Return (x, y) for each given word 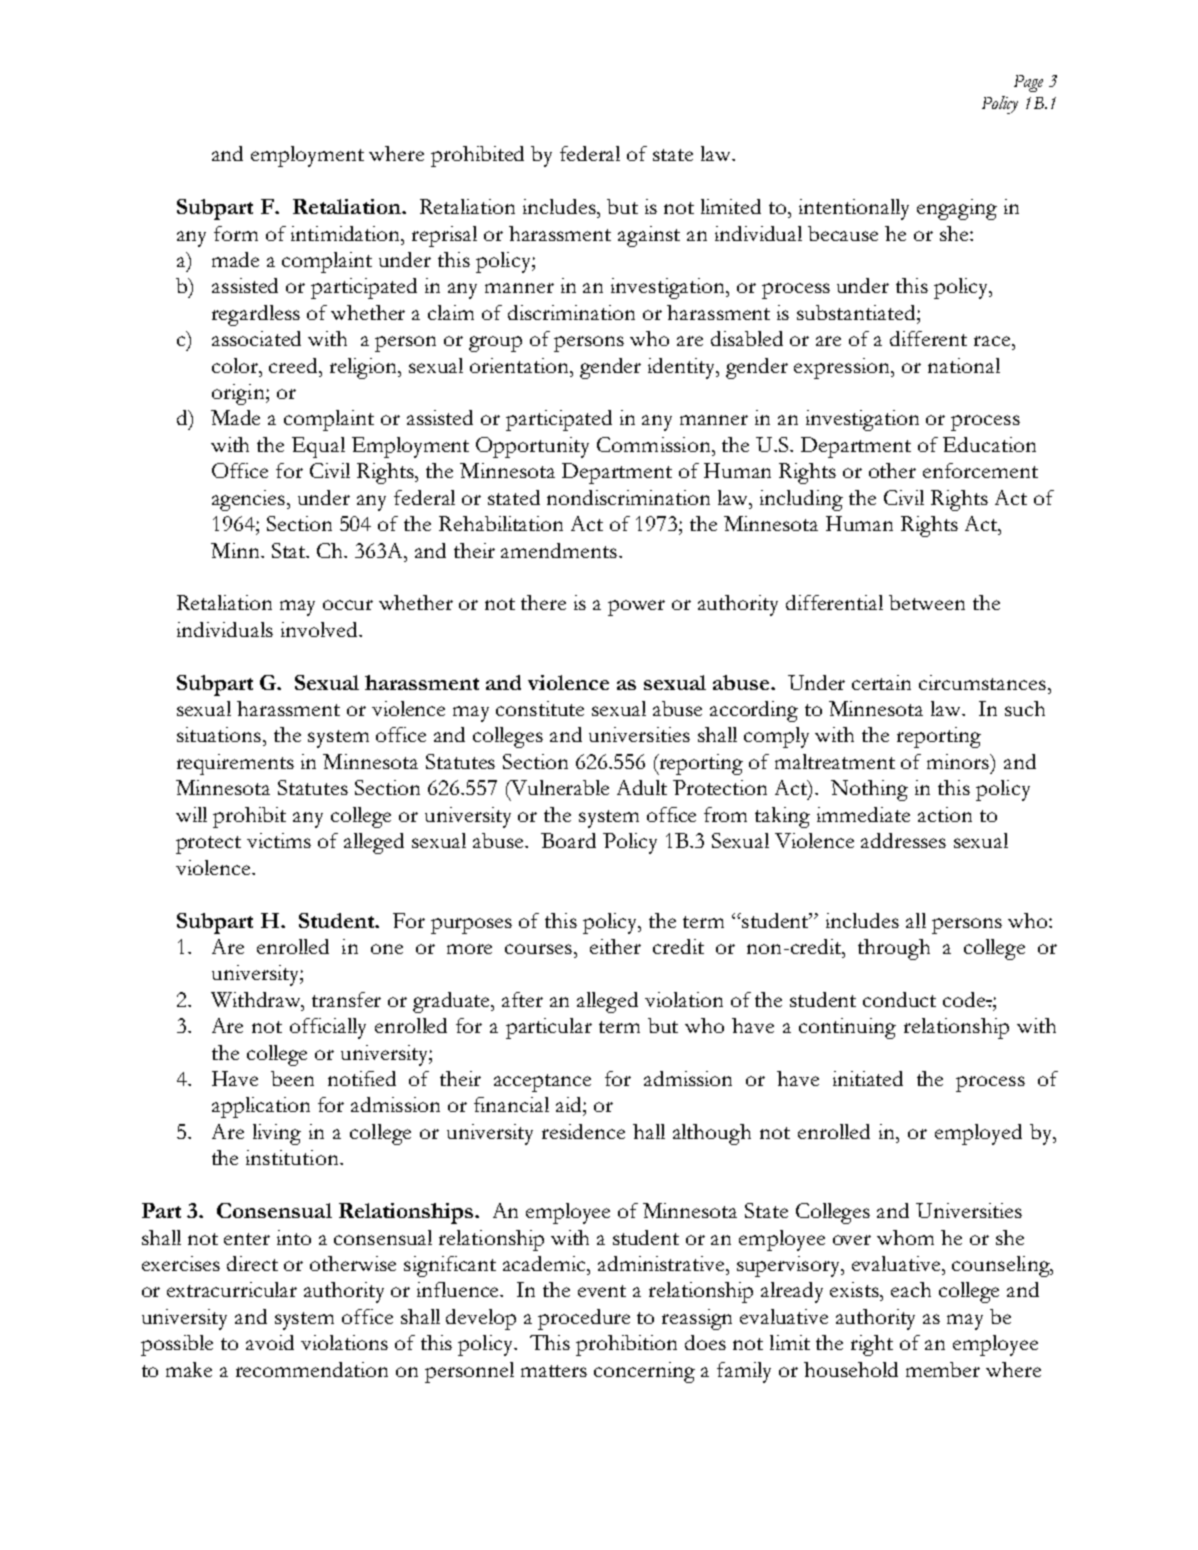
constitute (540, 708)
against (649, 236)
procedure (584, 1319)
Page (1028, 83)
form (236, 233)
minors (959, 761)
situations (220, 734)
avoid (270, 1342)
